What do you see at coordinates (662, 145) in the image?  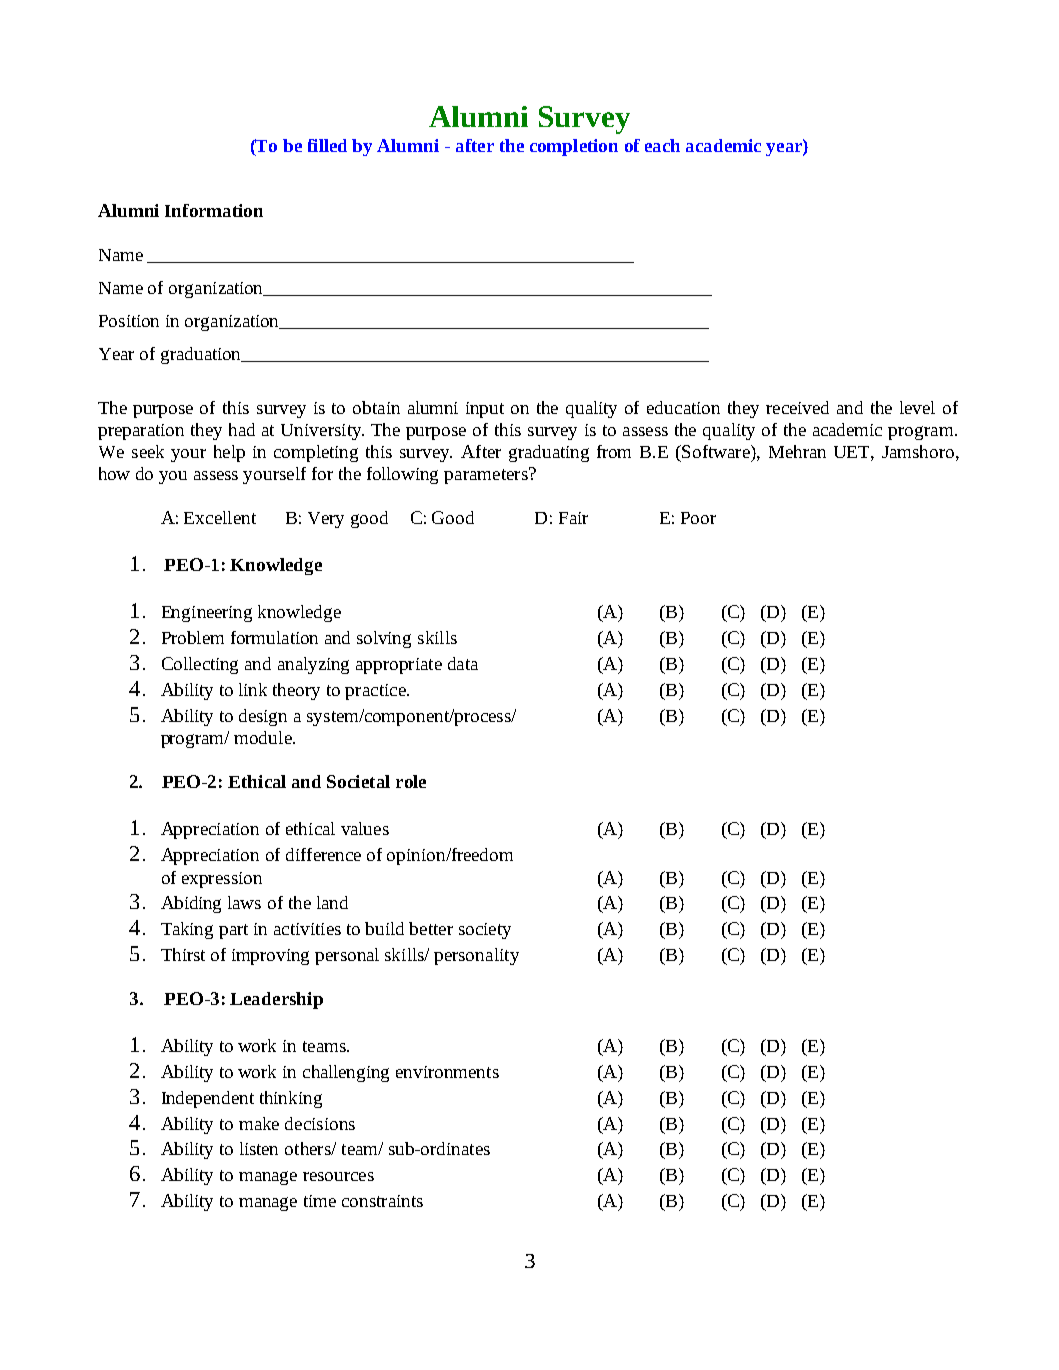 I see `each` at bounding box center [662, 145].
